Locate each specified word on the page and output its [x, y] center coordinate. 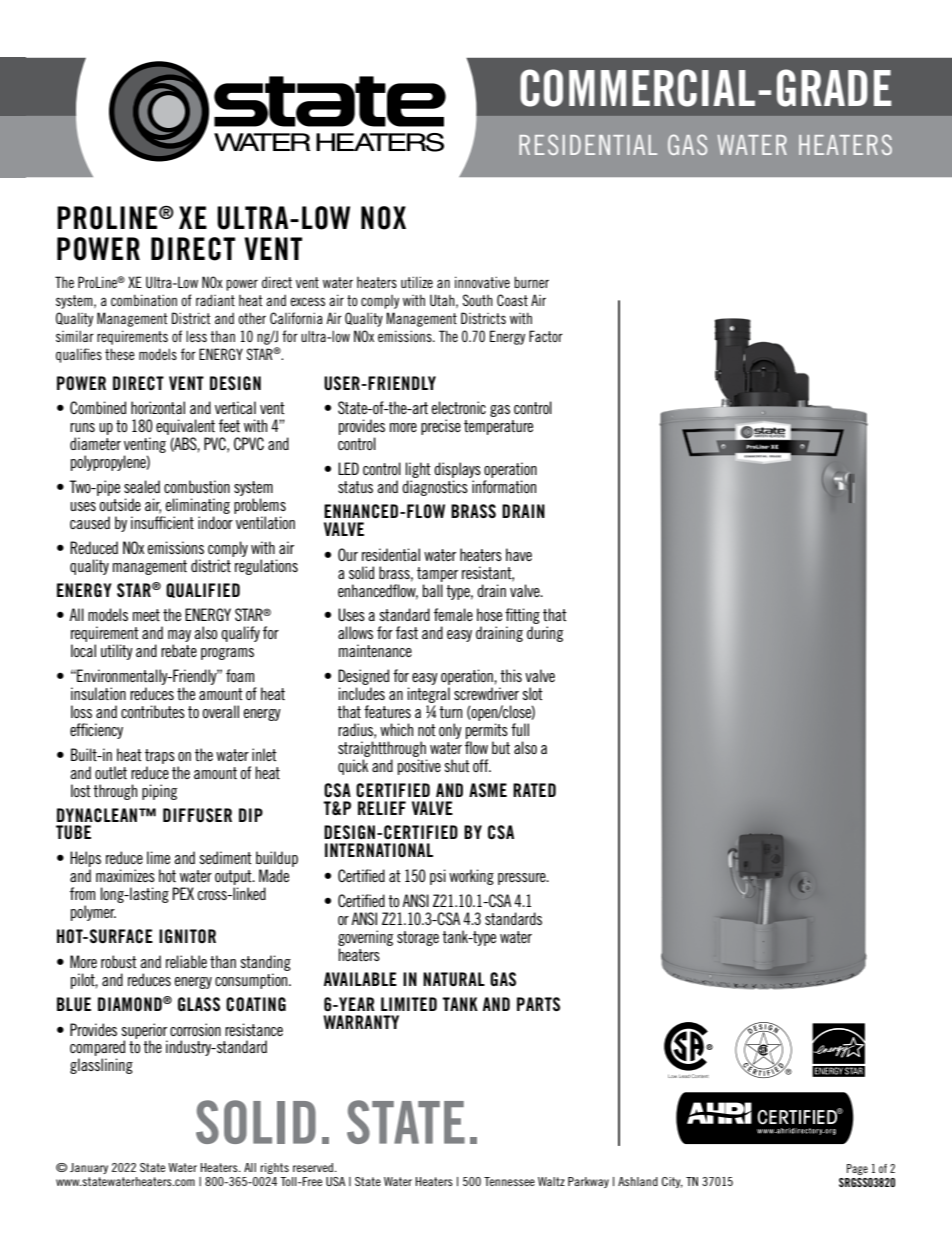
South [478, 300]
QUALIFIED [203, 590]
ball [432, 590]
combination [144, 300]
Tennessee [509, 1181]
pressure [523, 879]
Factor [546, 336]
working [471, 877]
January [89, 1168]
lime [158, 857]
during [545, 634]
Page [857, 1169]
